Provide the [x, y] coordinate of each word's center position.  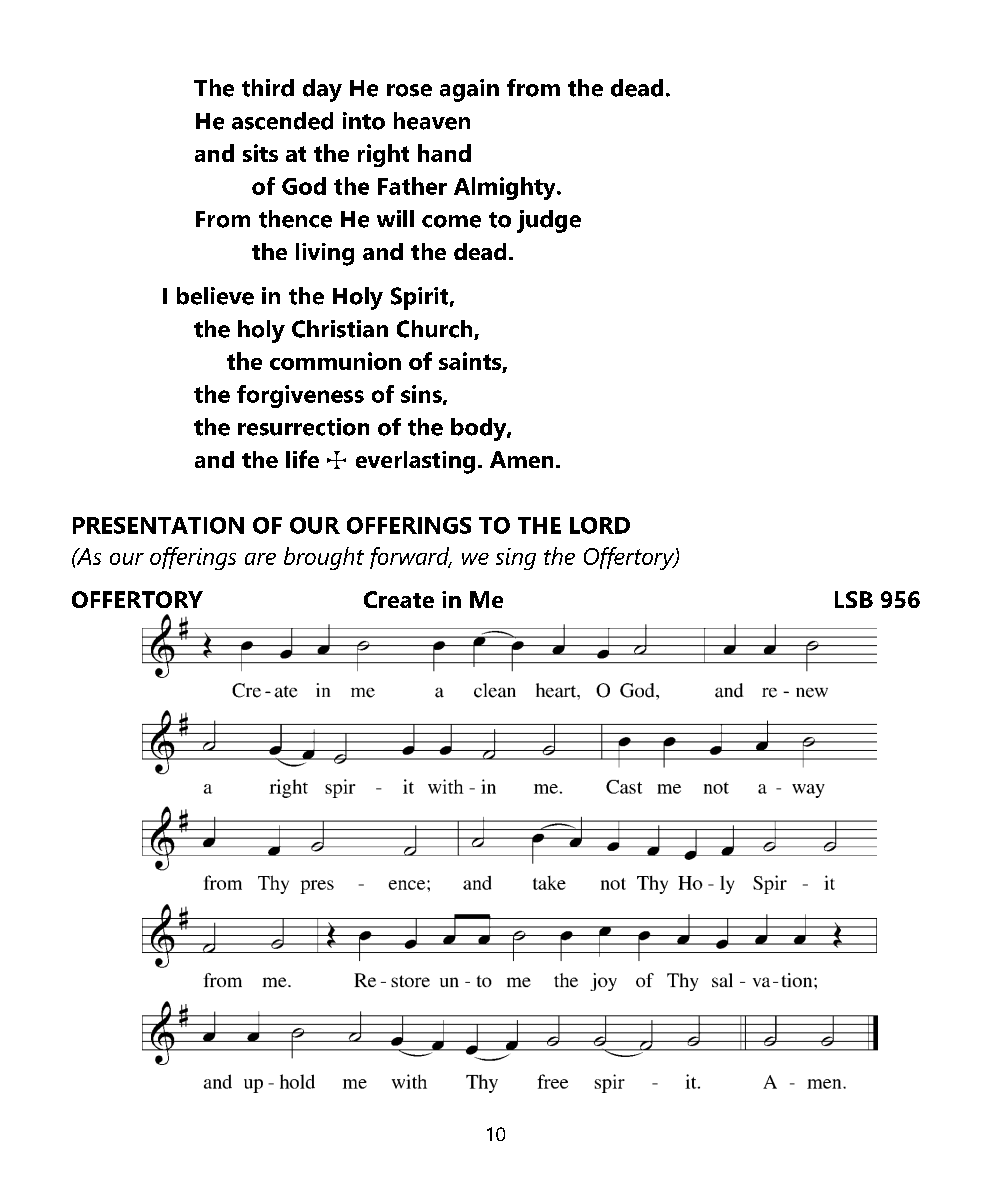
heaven [432, 121]
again [469, 90]
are [260, 559]
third [268, 88]
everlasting [415, 462]
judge [549, 221]
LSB [854, 599]
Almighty [506, 188]
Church [436, 330]
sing [516, 559]
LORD [600, 525]
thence [295, 219]
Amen [521, 459]
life [302, 459]
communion [335, 361]
